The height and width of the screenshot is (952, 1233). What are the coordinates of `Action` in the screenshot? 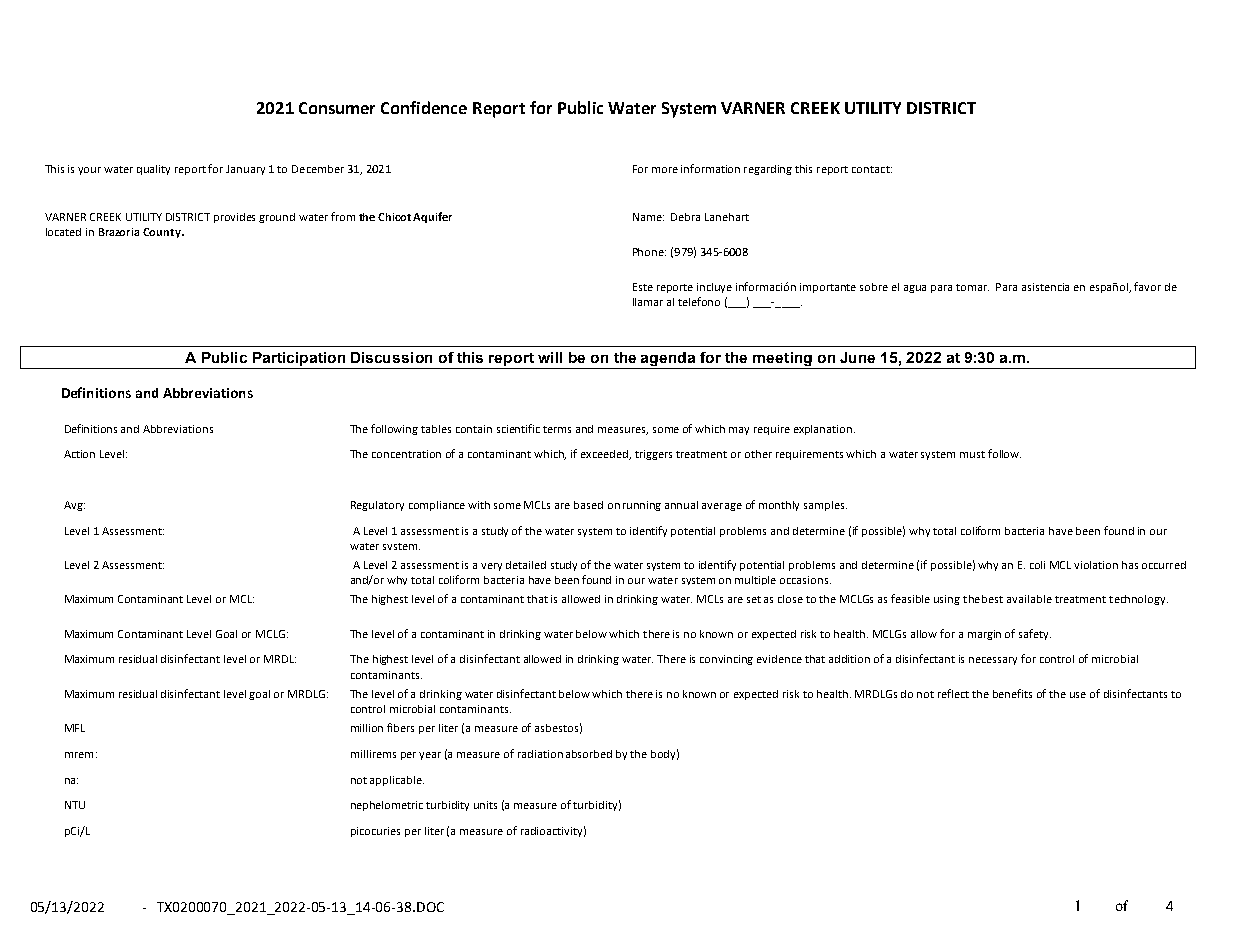 It's located at (79, 454).
